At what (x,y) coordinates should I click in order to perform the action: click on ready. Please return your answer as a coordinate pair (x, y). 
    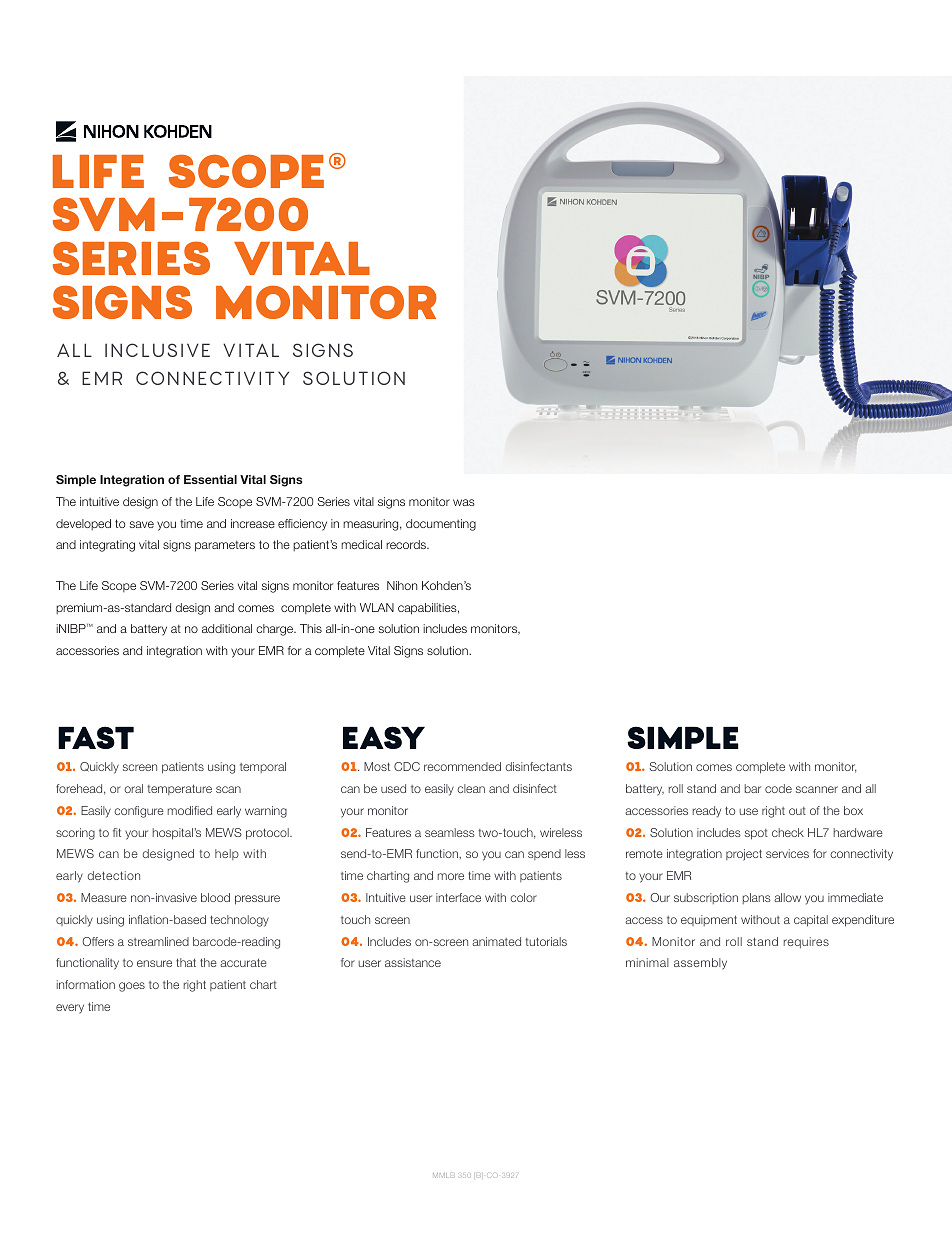
    Looking at the image, I should click on (707, 812).
